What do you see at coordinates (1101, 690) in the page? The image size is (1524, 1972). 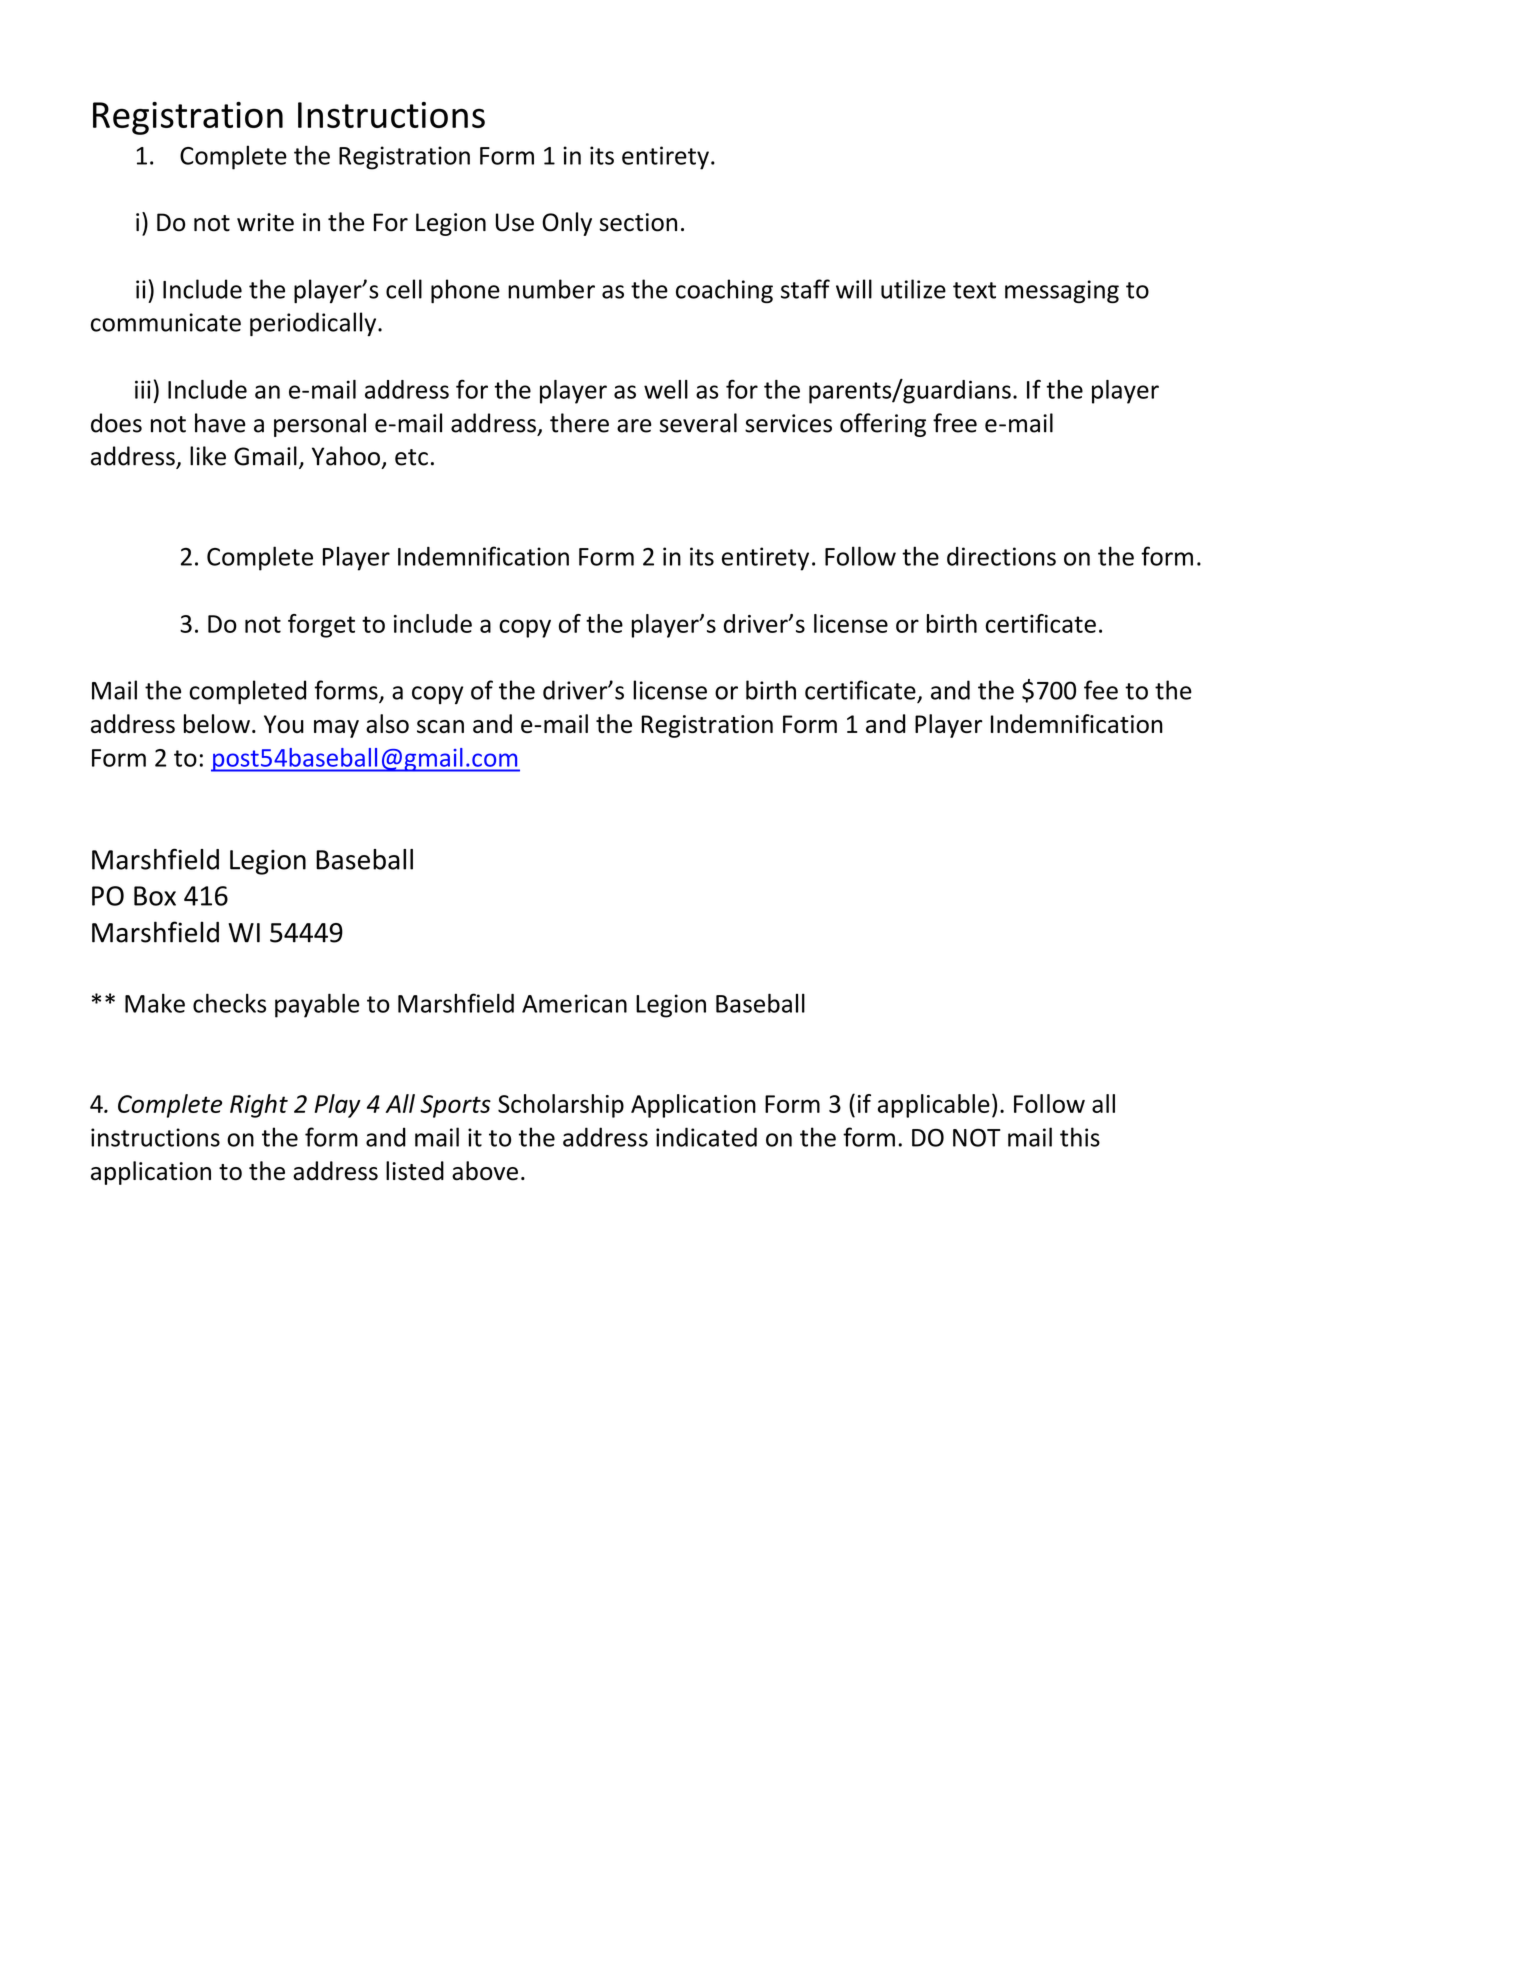 I see `fee` at bounding box center [1101, 690].
